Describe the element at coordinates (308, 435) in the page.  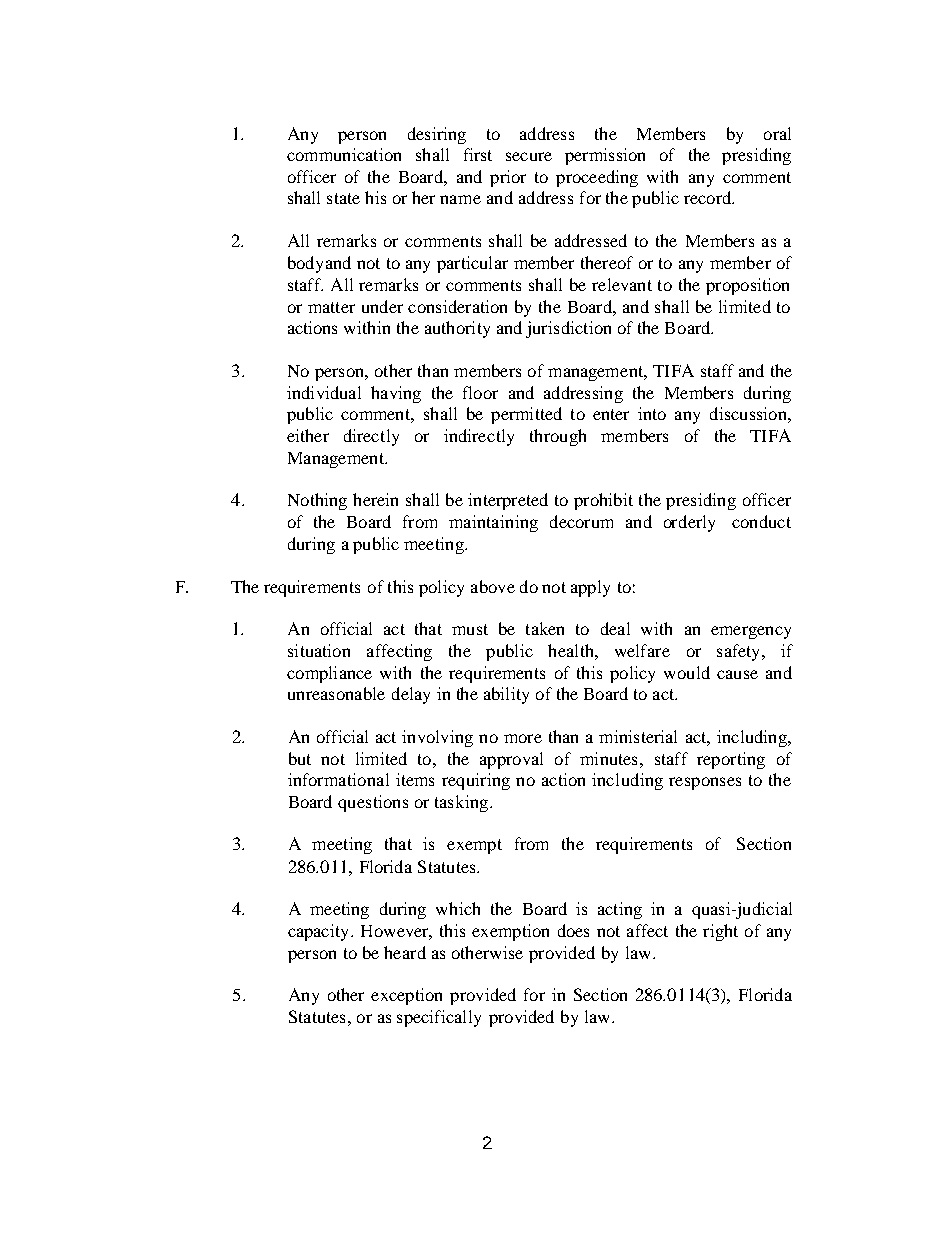
I see `either` at that location.
